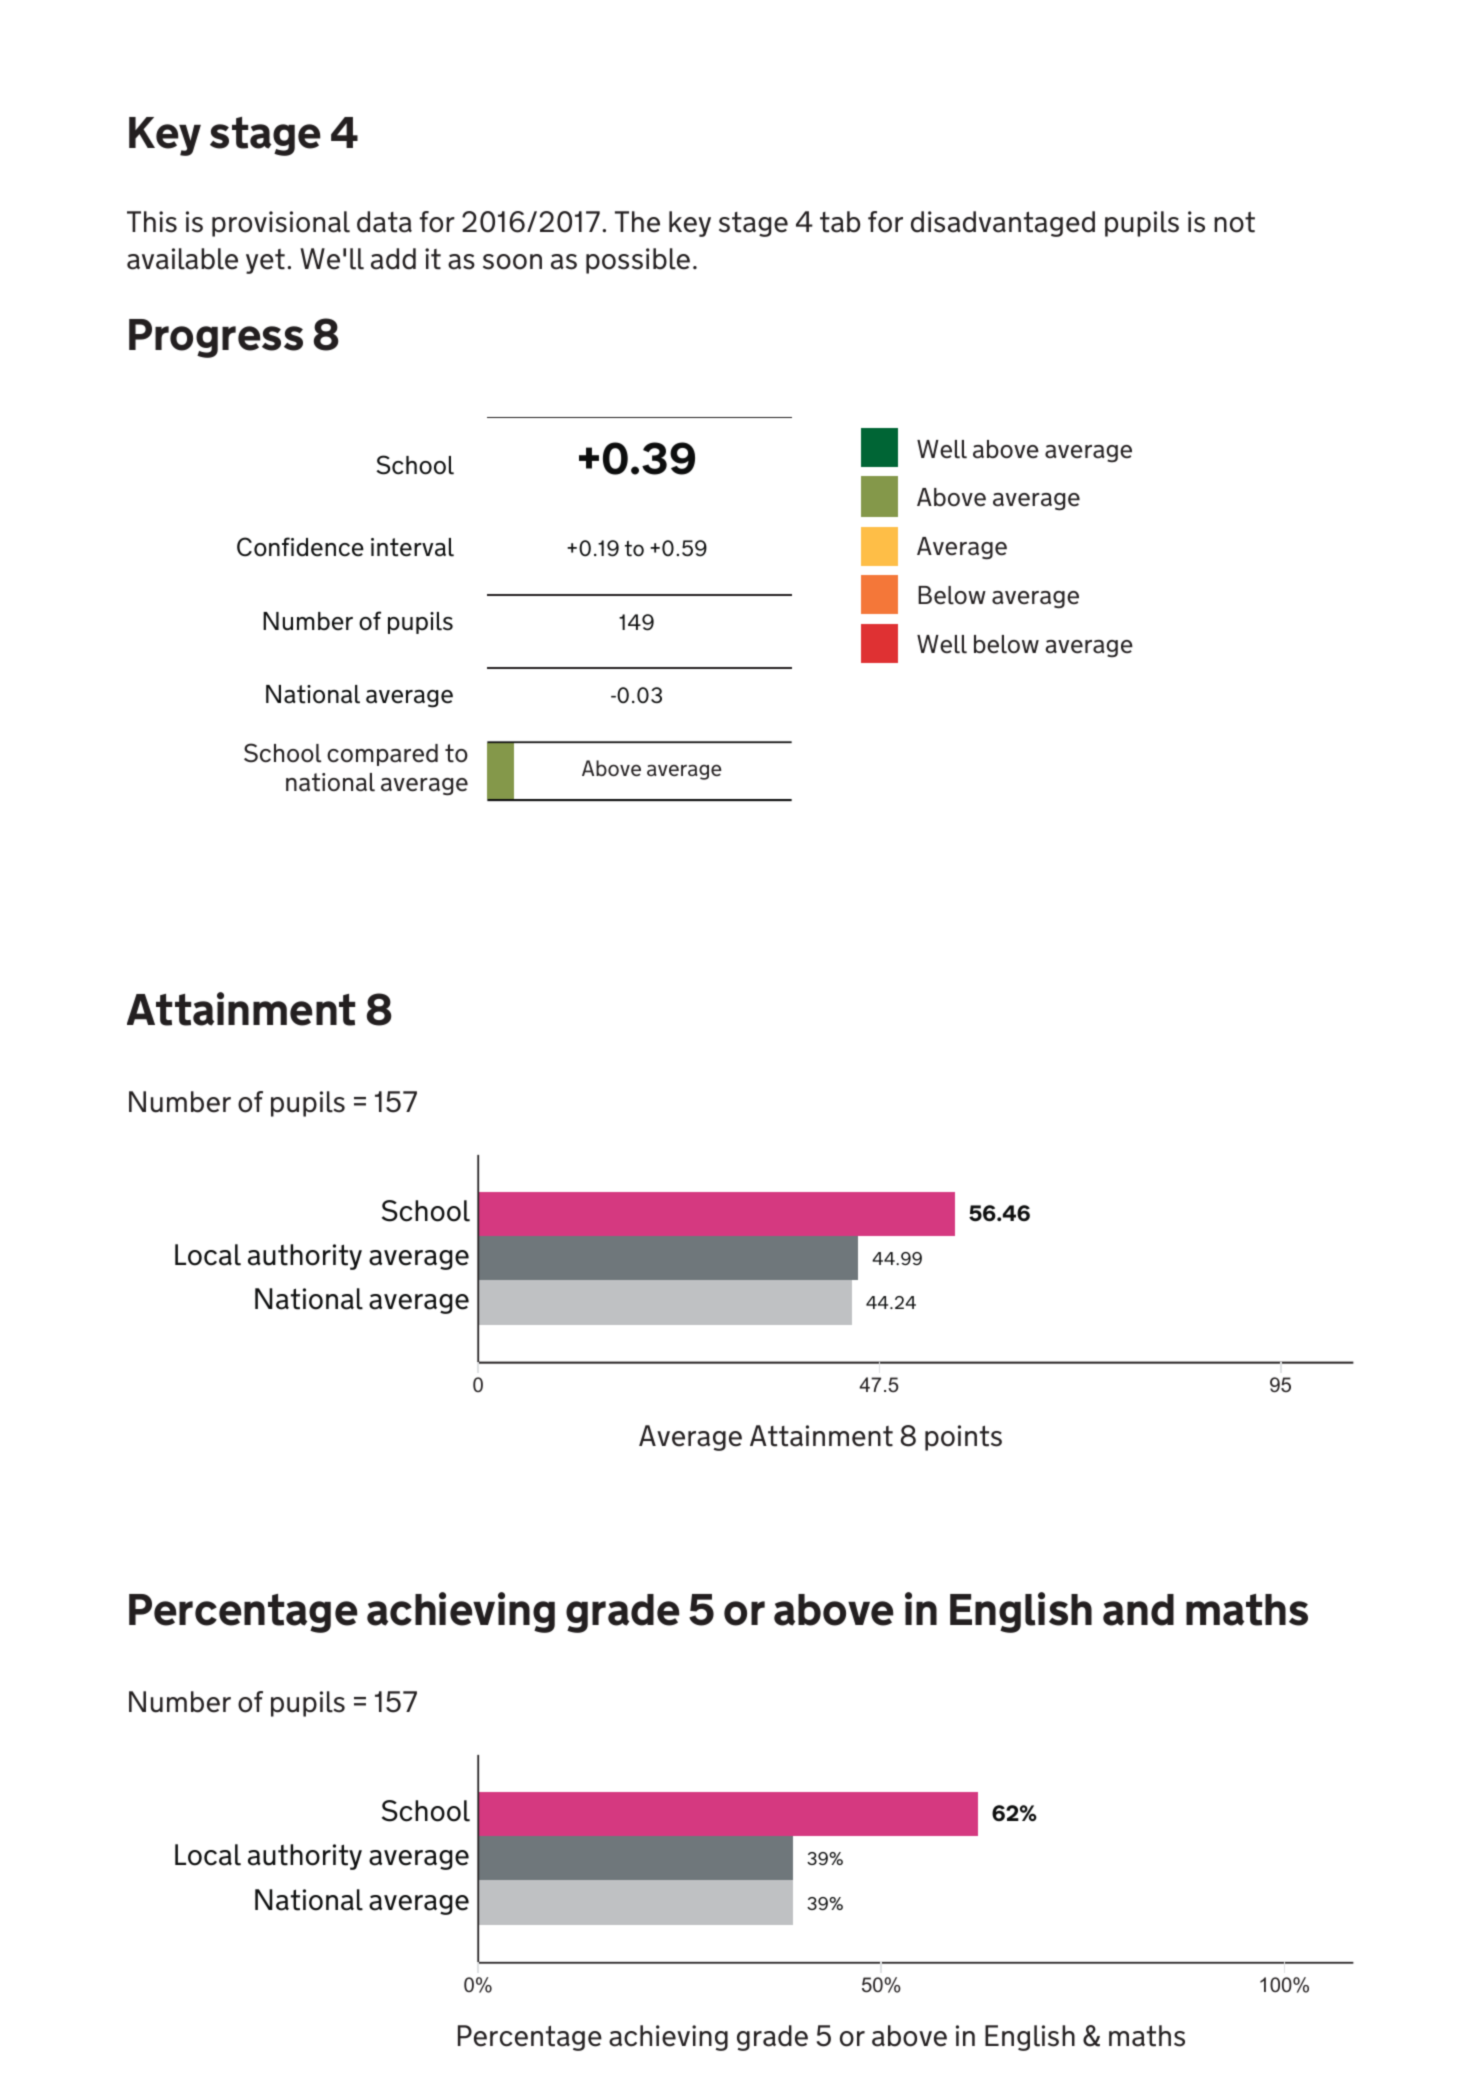 This page has width=1481, height=2095. I want to click on compared, so click(382, 755).
